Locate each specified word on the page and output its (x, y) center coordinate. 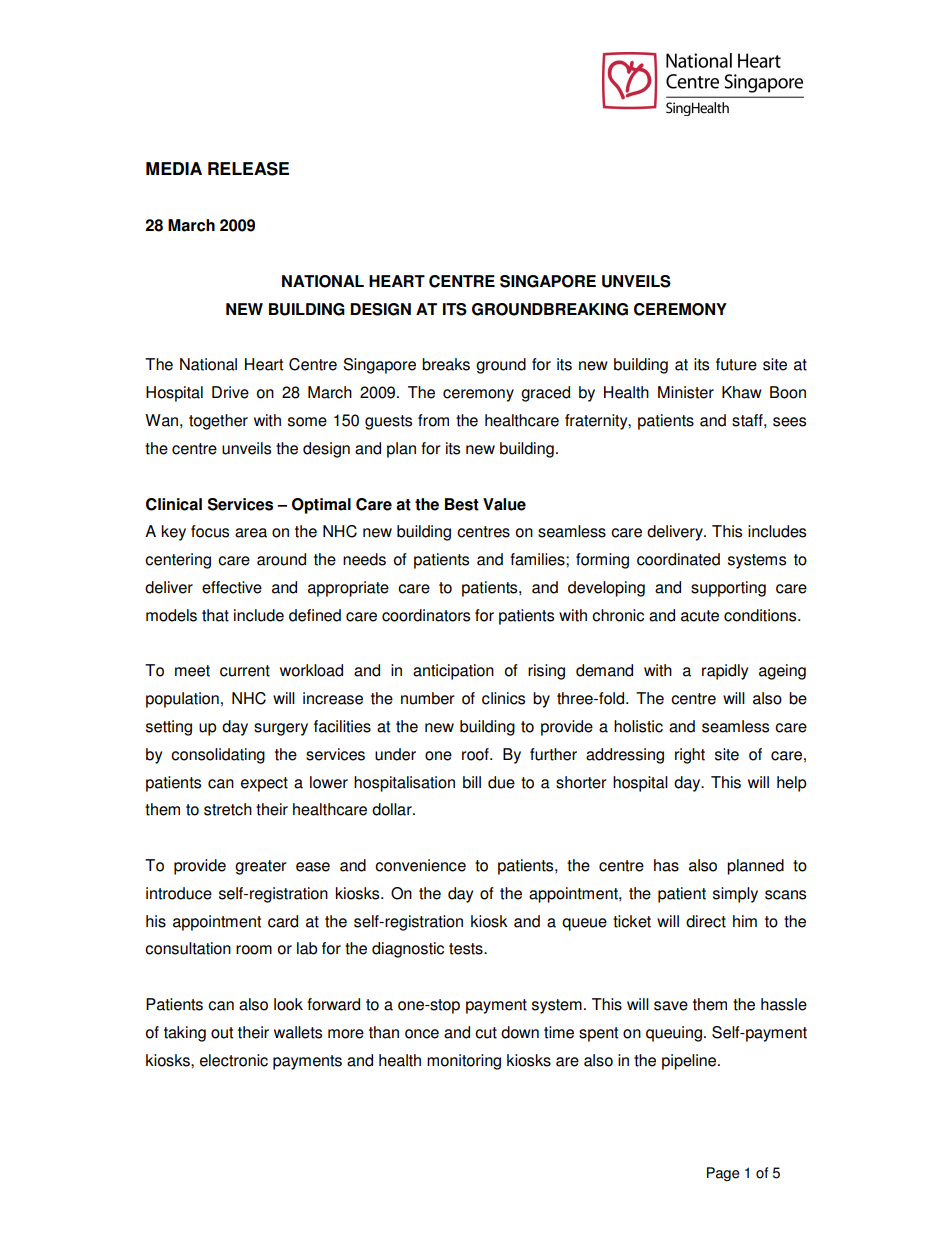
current (245, 671)
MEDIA (174, 168)
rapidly (725, 672)
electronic (234, 1060)
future (736, 364)
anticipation (453, 672)
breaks (446, 364)
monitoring (464, 1062)
